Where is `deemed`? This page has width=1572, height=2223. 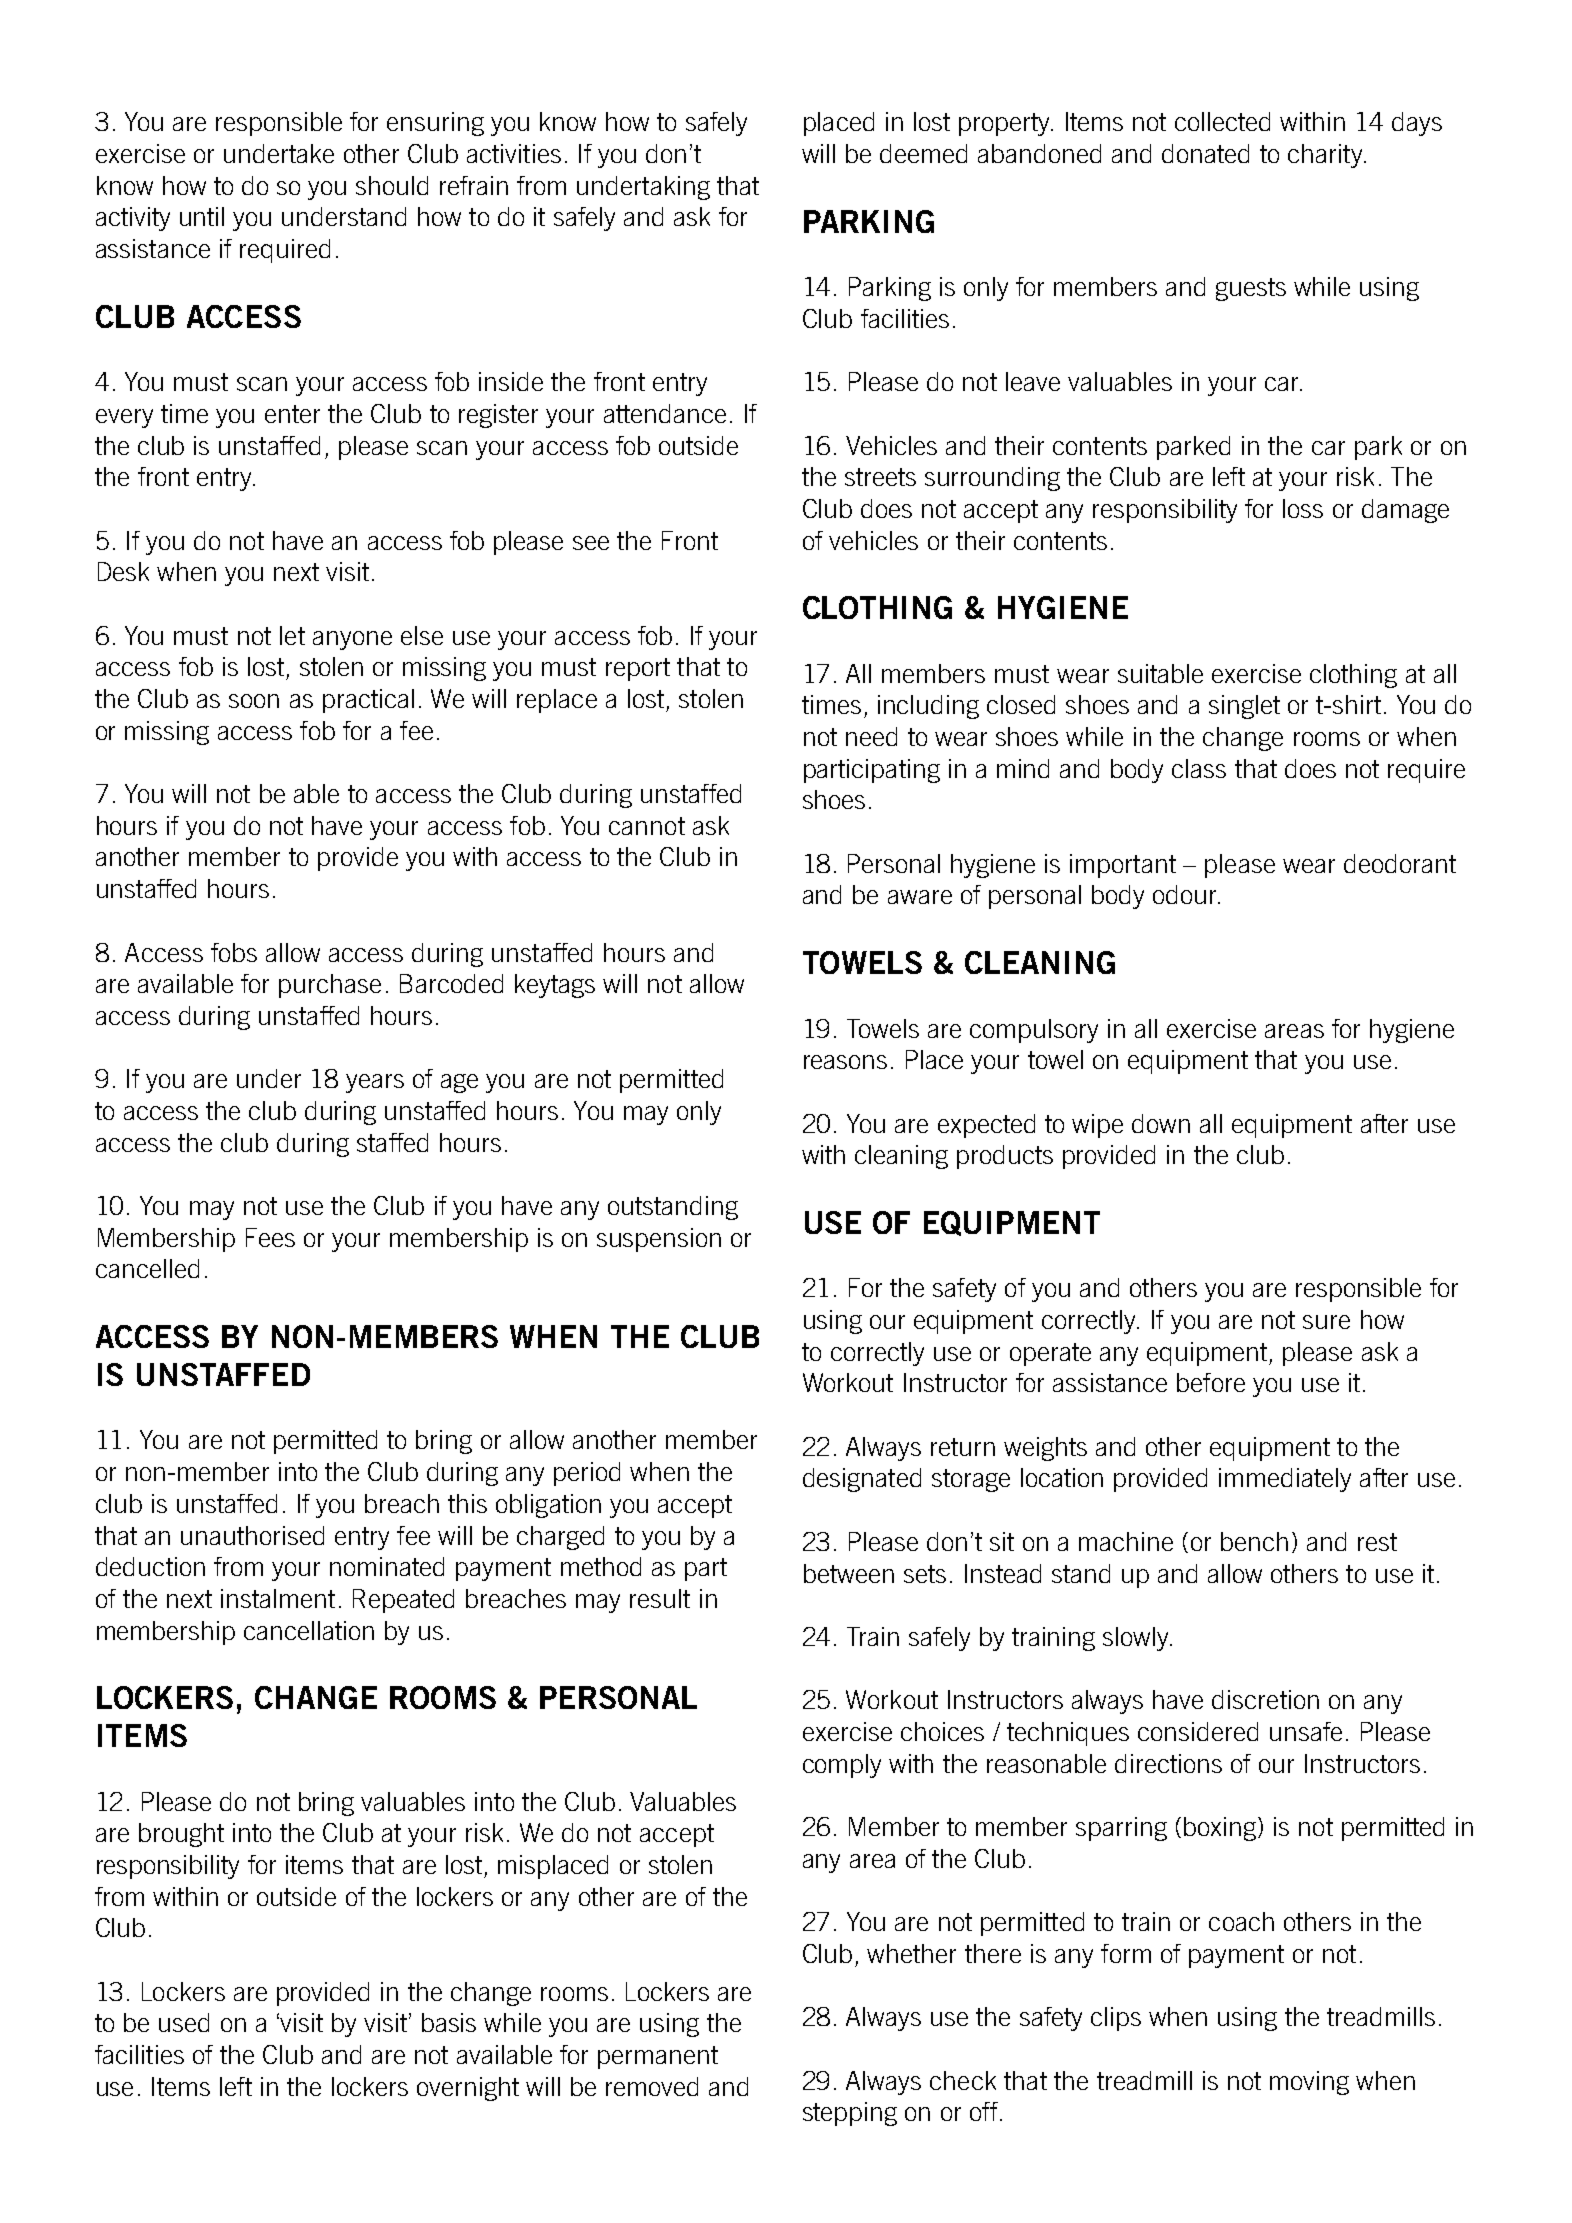 deemed is located at coordinates (923, 153).
